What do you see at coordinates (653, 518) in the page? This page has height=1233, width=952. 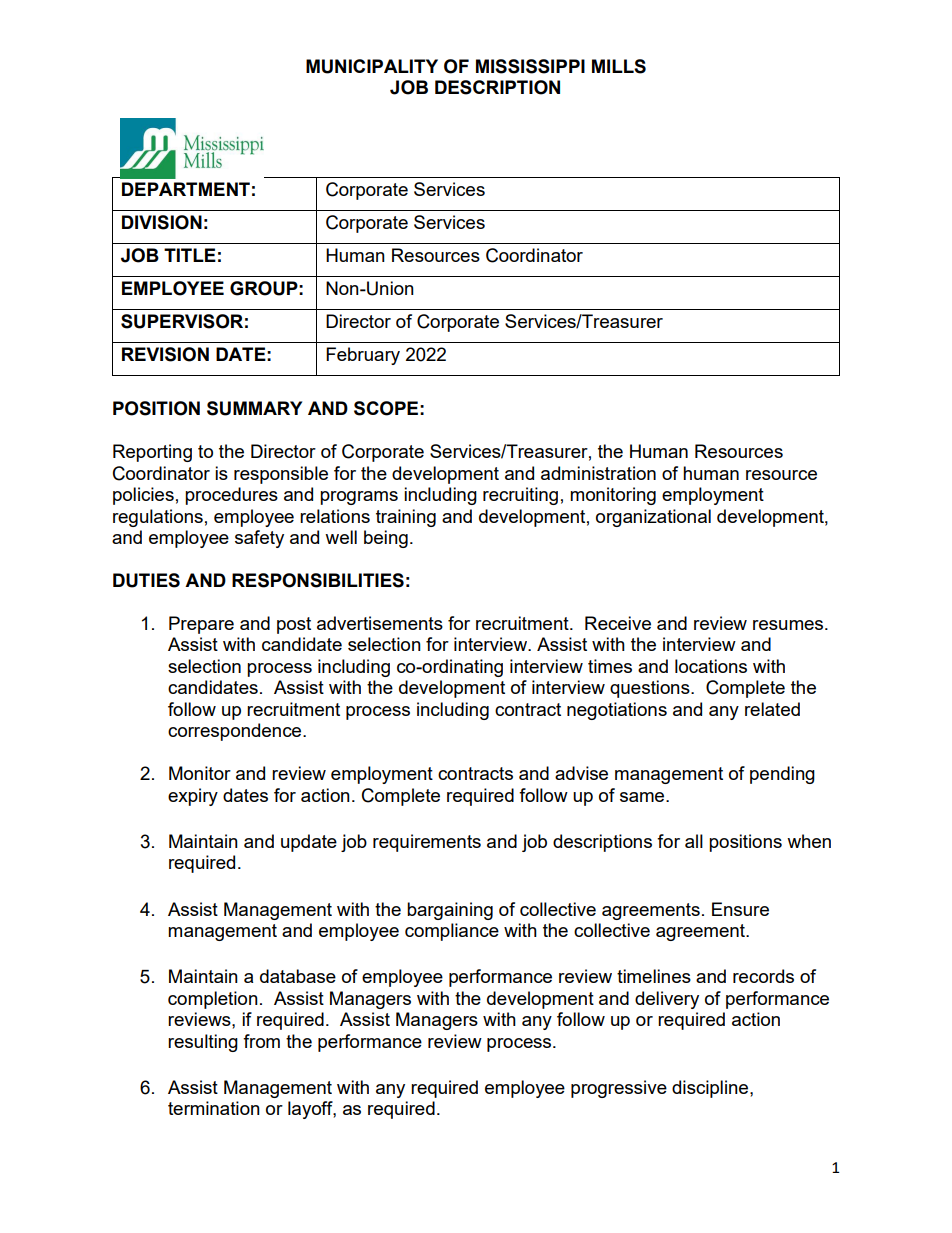 I see `organizational` at bounding box center [653, 518].
